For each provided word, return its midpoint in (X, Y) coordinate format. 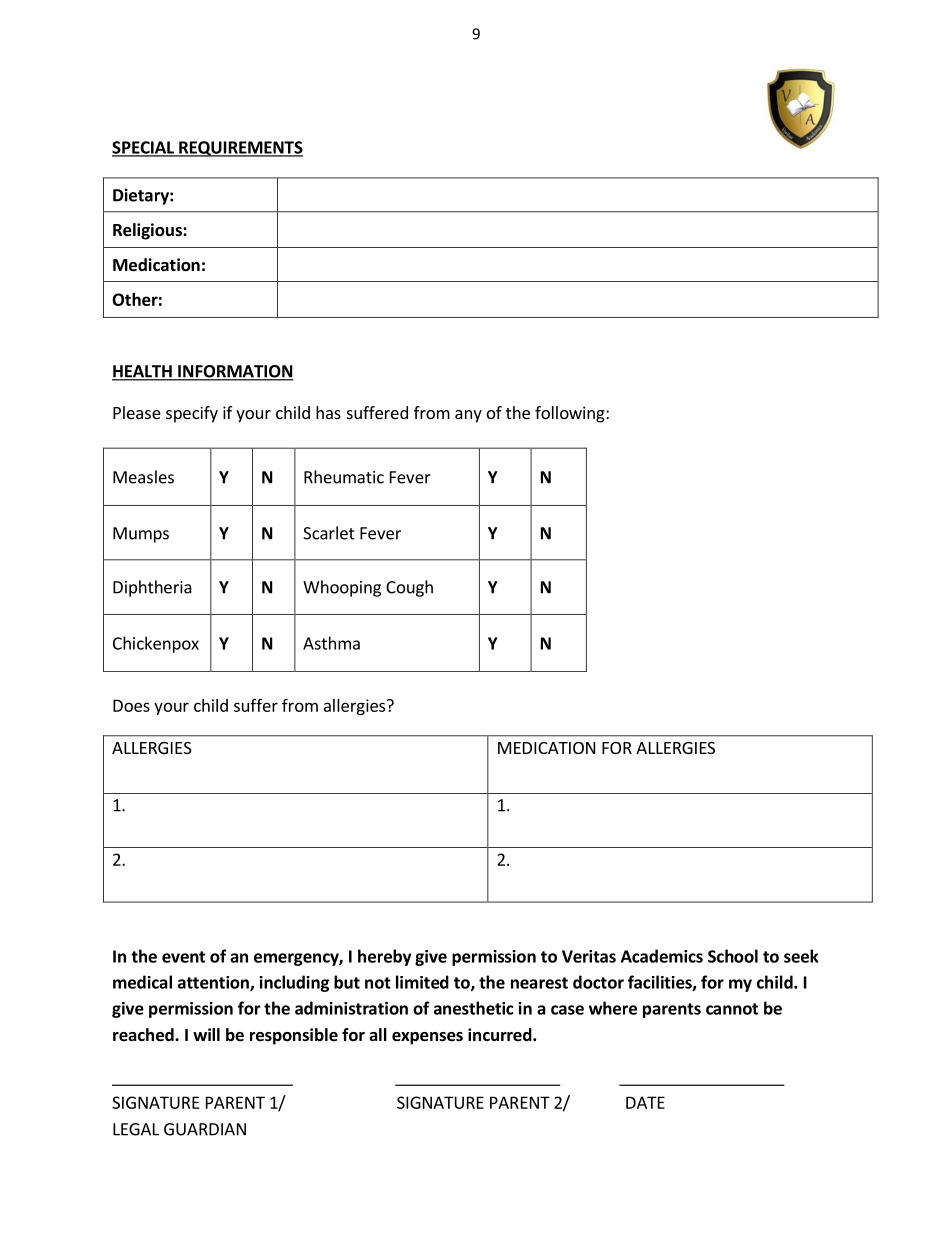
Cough (409, 588)
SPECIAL (144, 148)
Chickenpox (156, 644)
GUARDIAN (205, 1129)
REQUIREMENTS (240, 149)
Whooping (342, 588)
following (571, 414)
